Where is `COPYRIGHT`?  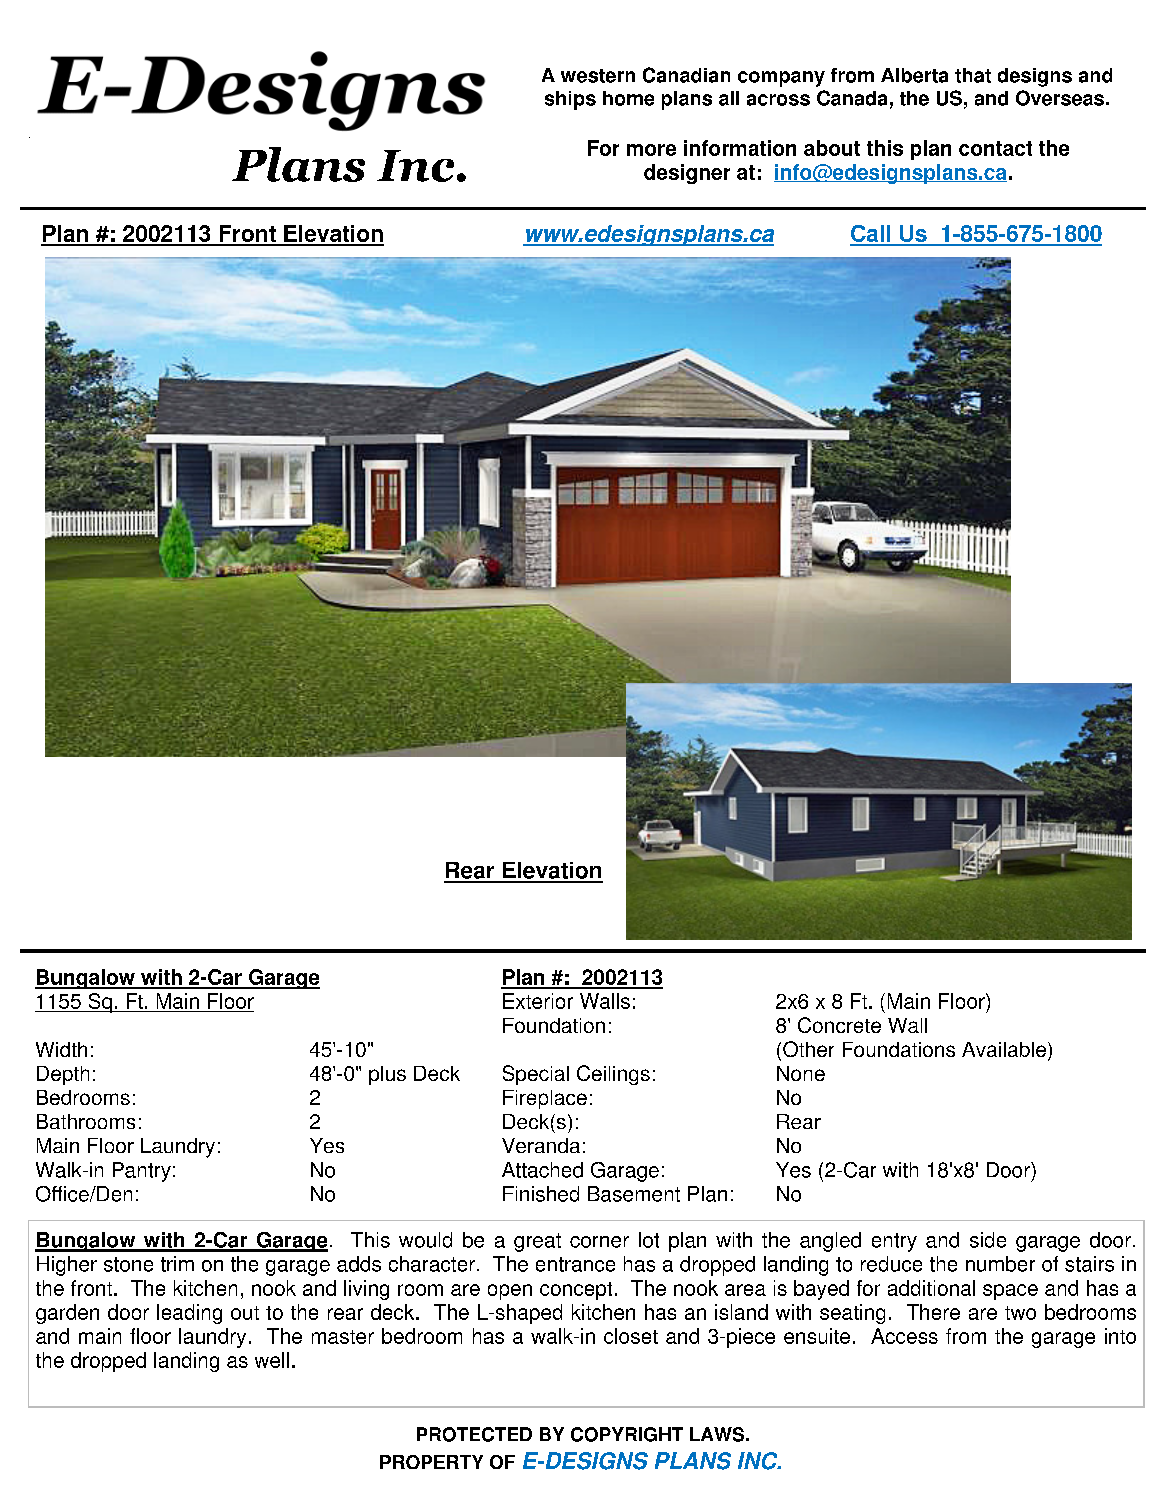 COPYRIGHT is located at coordinates (627, 1434).
